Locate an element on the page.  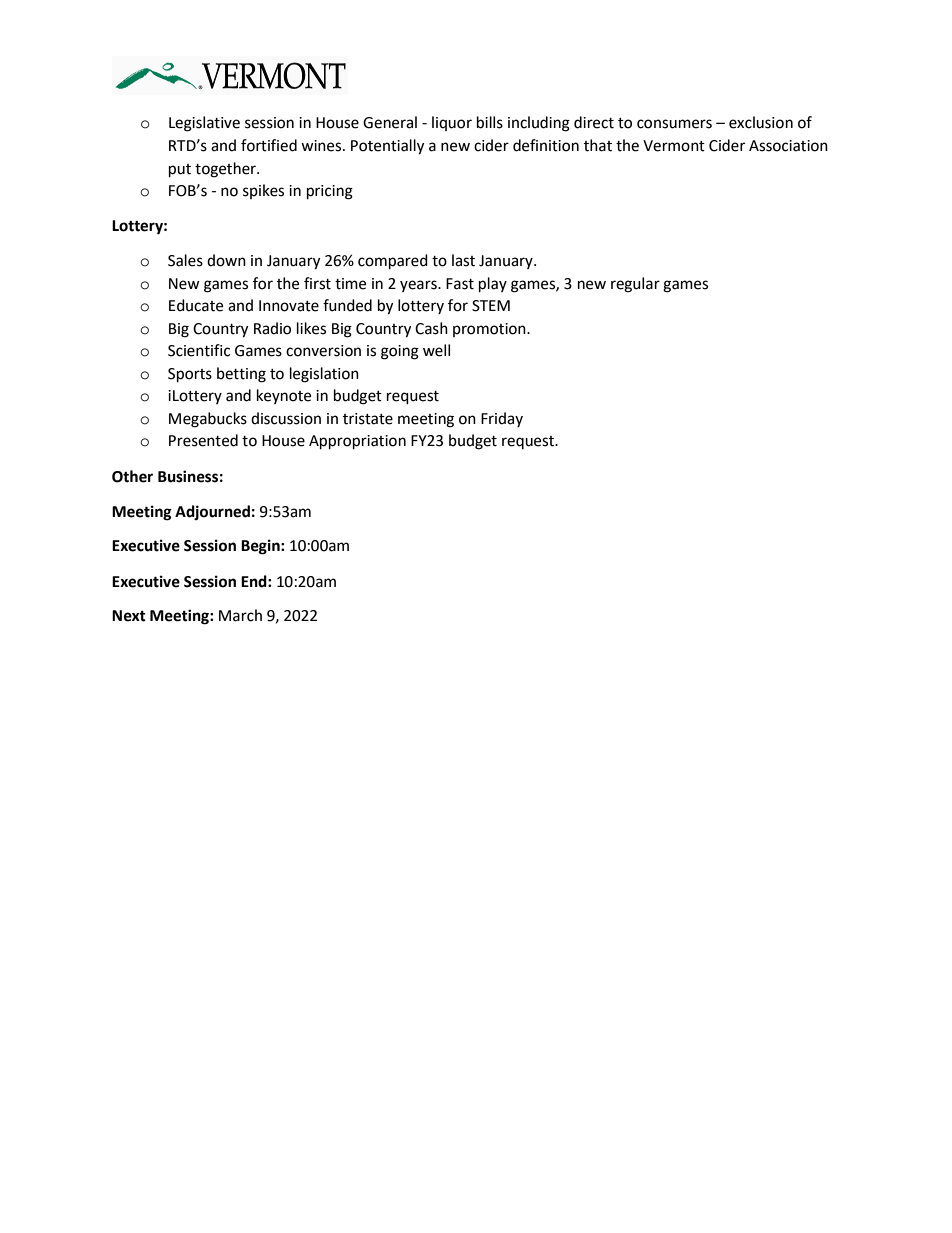
Fast is located at coordinates (460, 284).
